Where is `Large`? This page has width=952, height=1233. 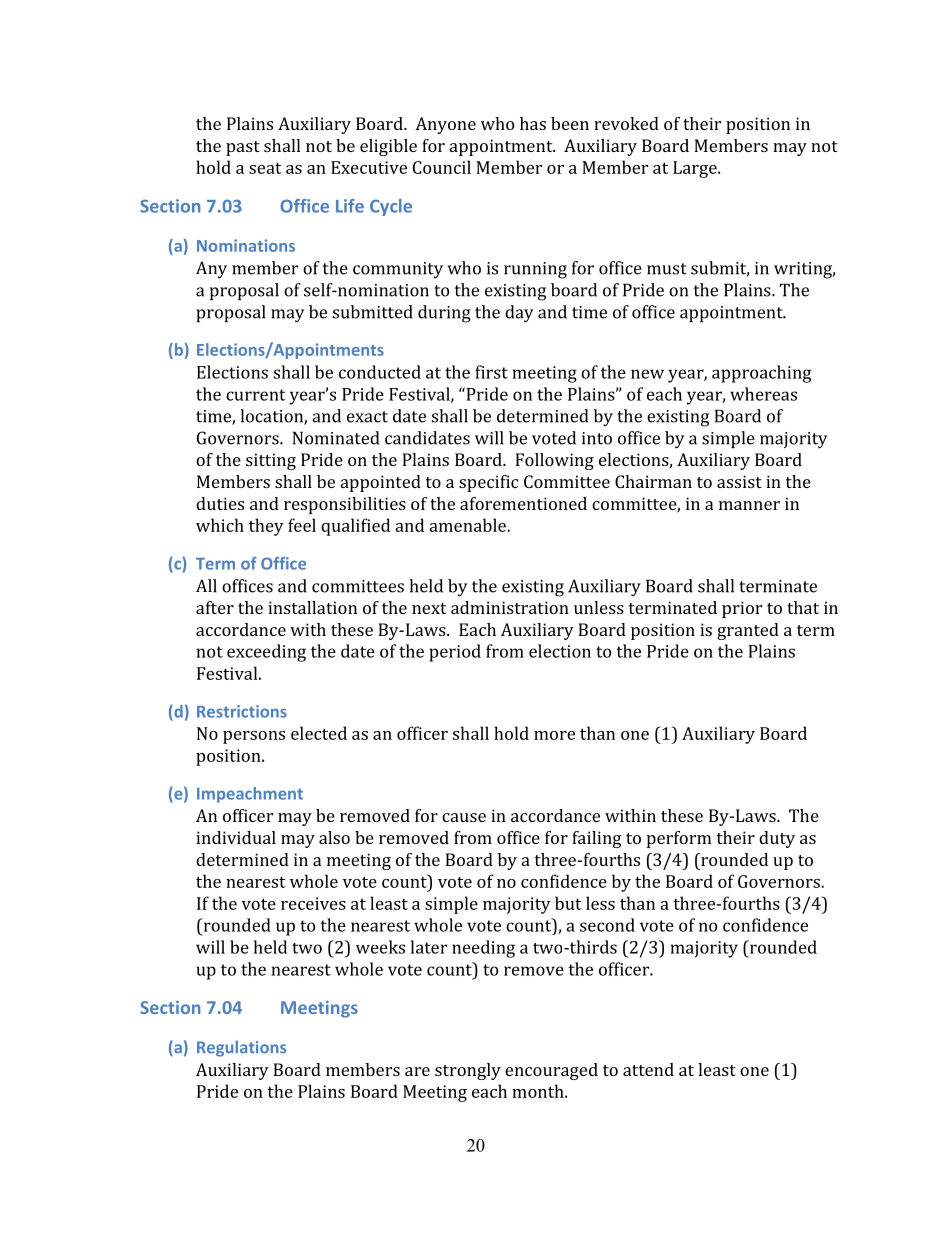
Large is located at coordinates (696, 169).
